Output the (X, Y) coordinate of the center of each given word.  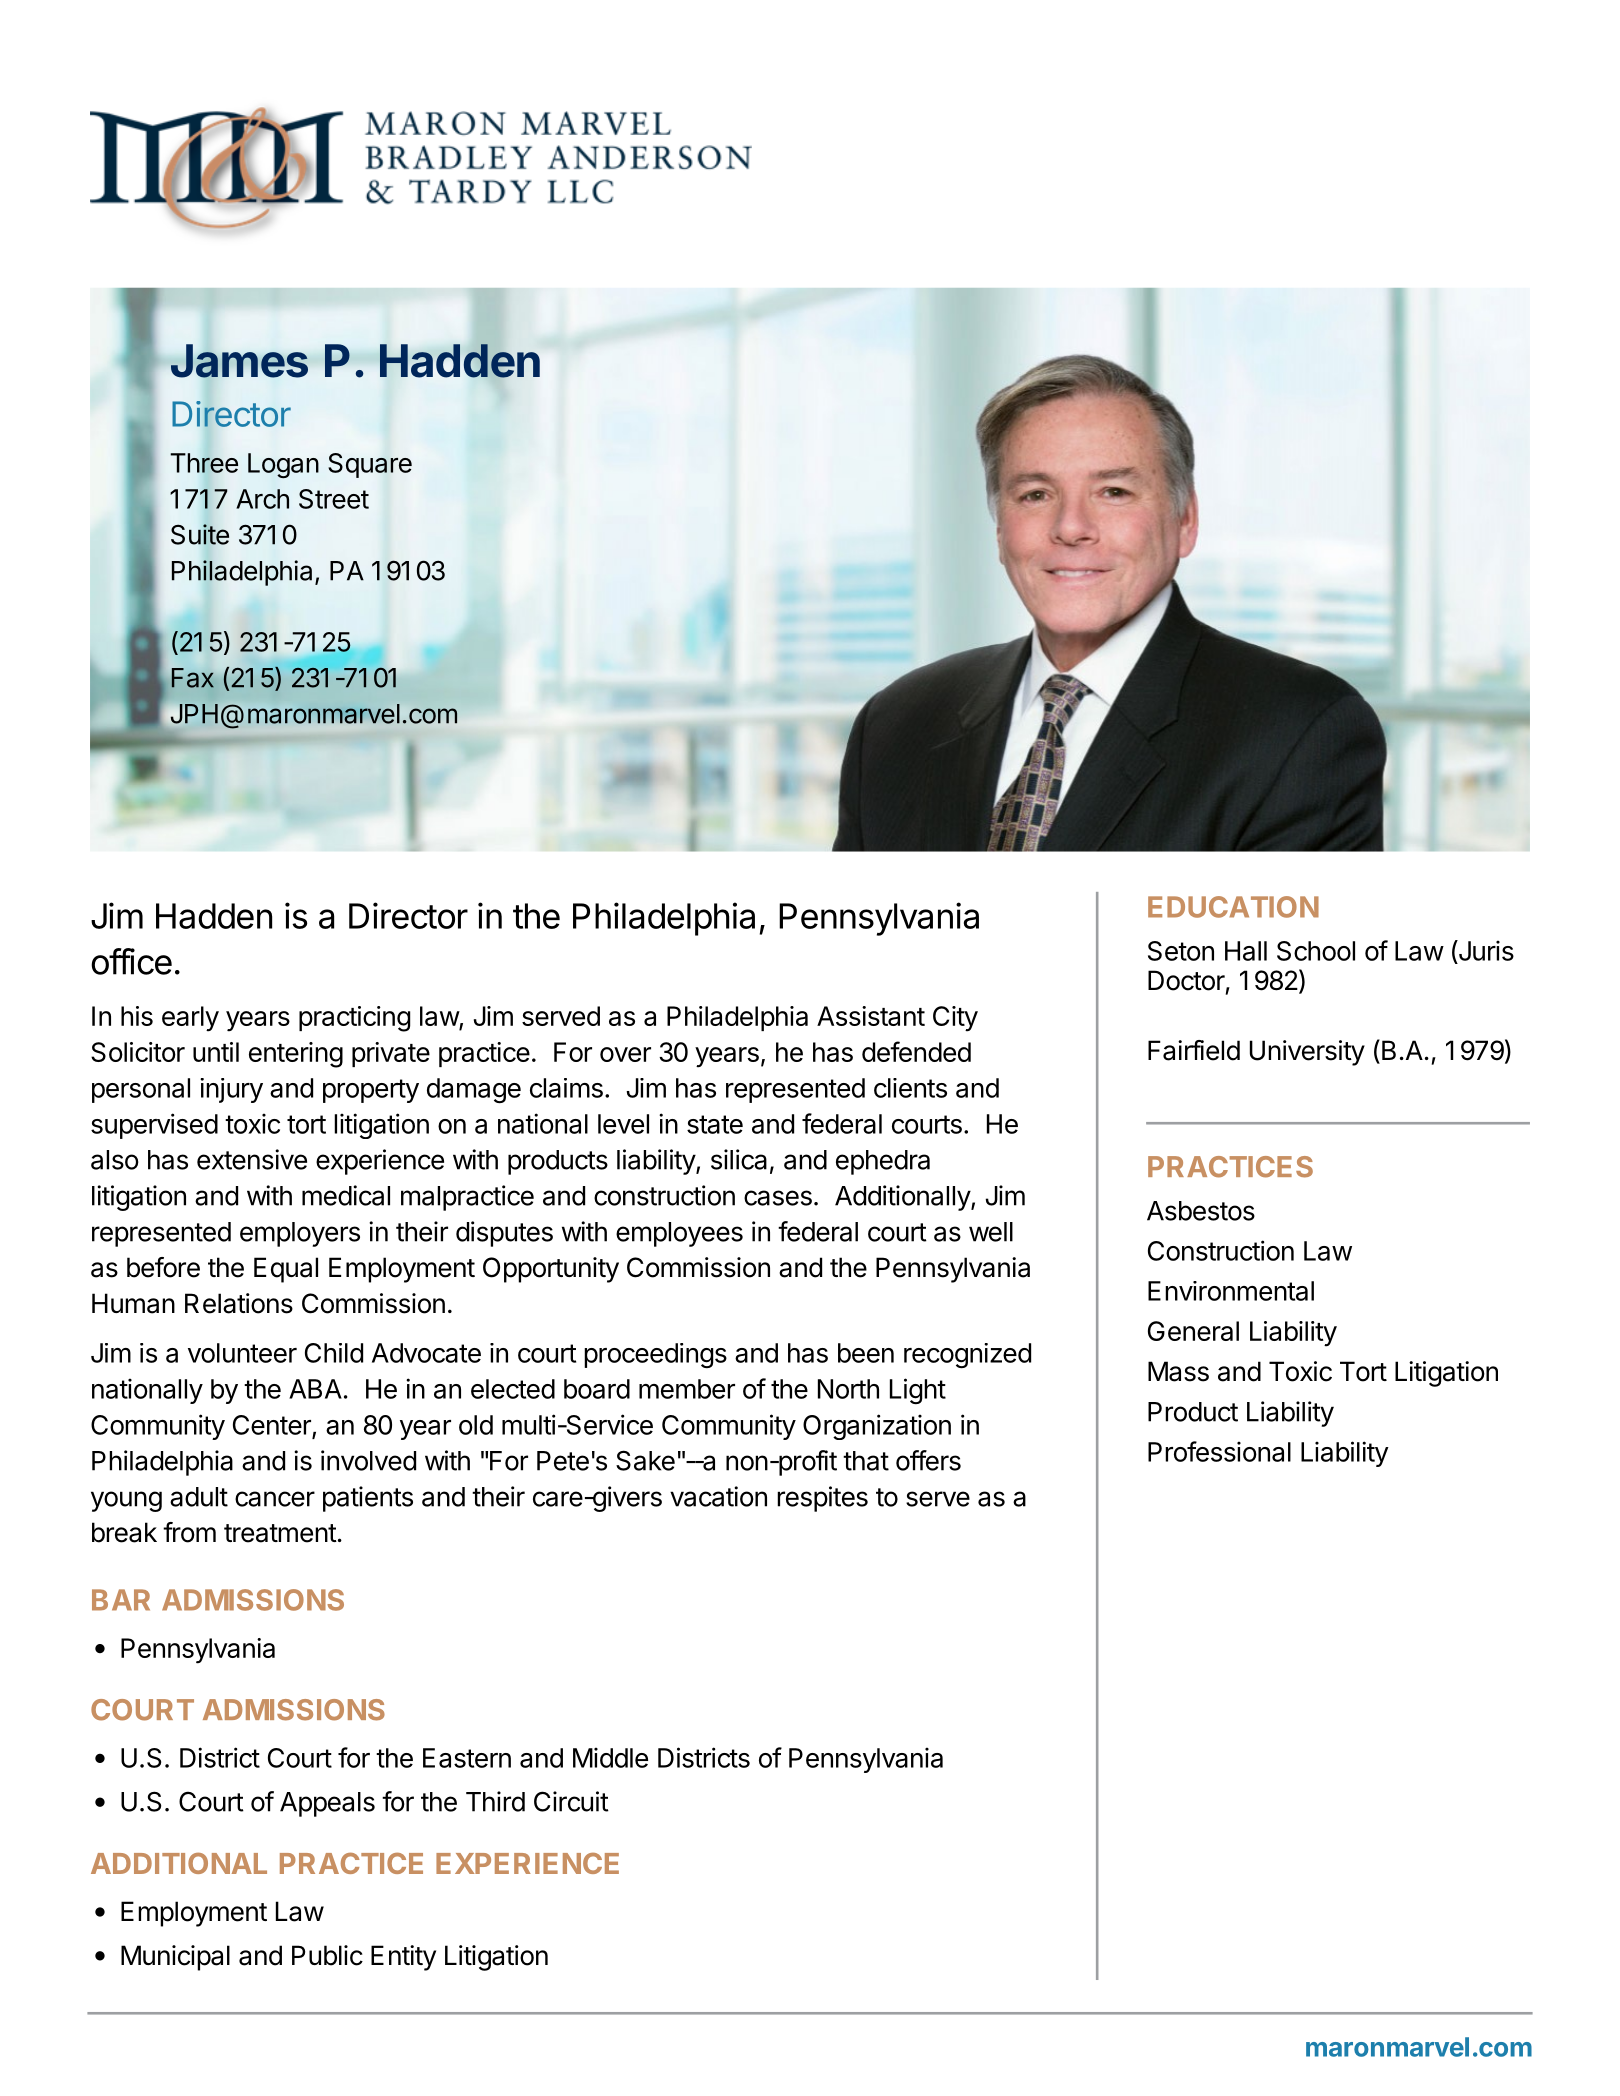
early (190, 1019)
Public (327, 1955)
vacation (718, 1496)
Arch (262, 499)
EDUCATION (1233, 907)
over (625, 1054)
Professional (1219, 1451)
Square (370, 465)
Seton (1181, 951)
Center (272, 1425)
